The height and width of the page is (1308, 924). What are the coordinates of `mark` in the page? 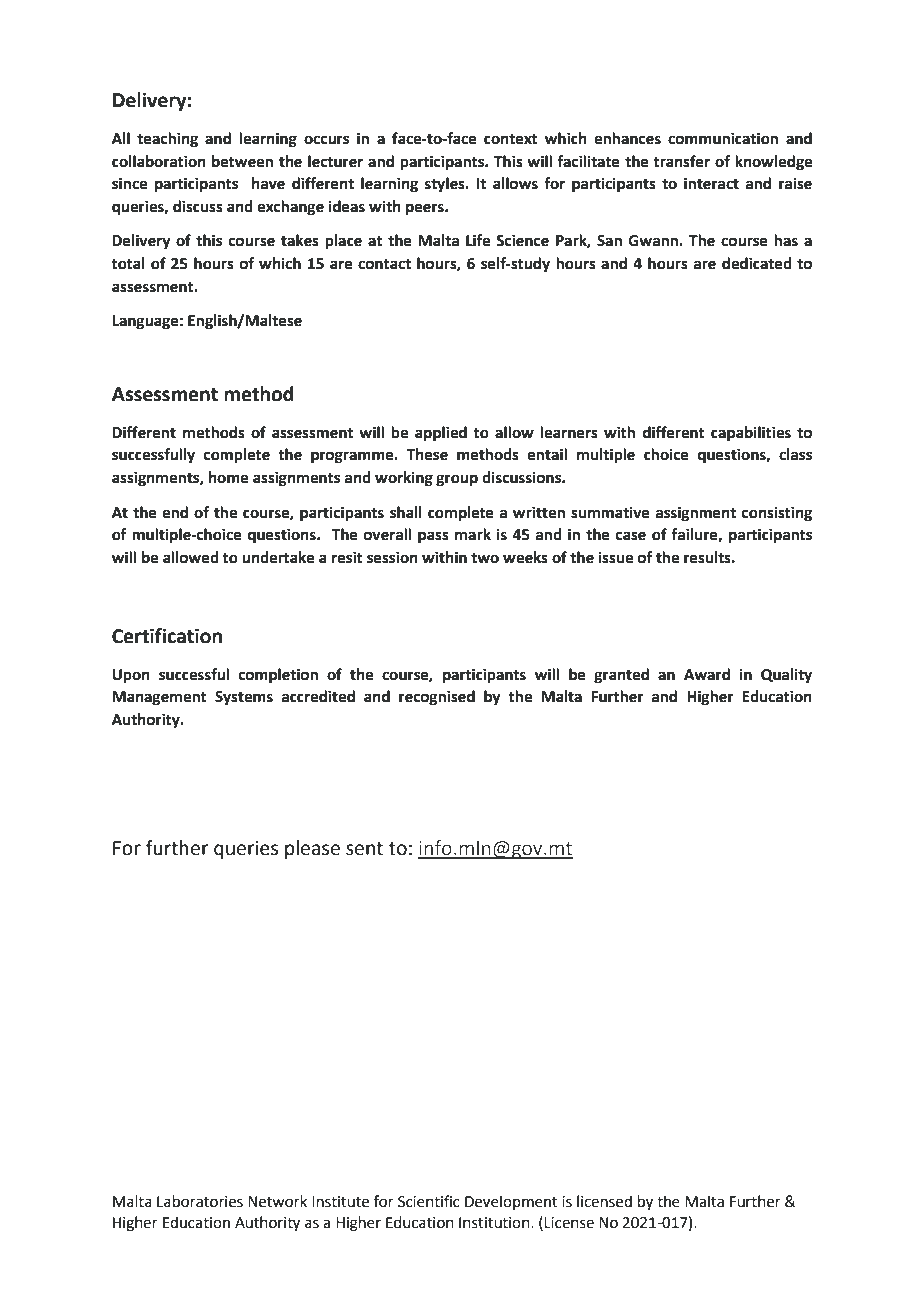 It's located at (473, 534).
